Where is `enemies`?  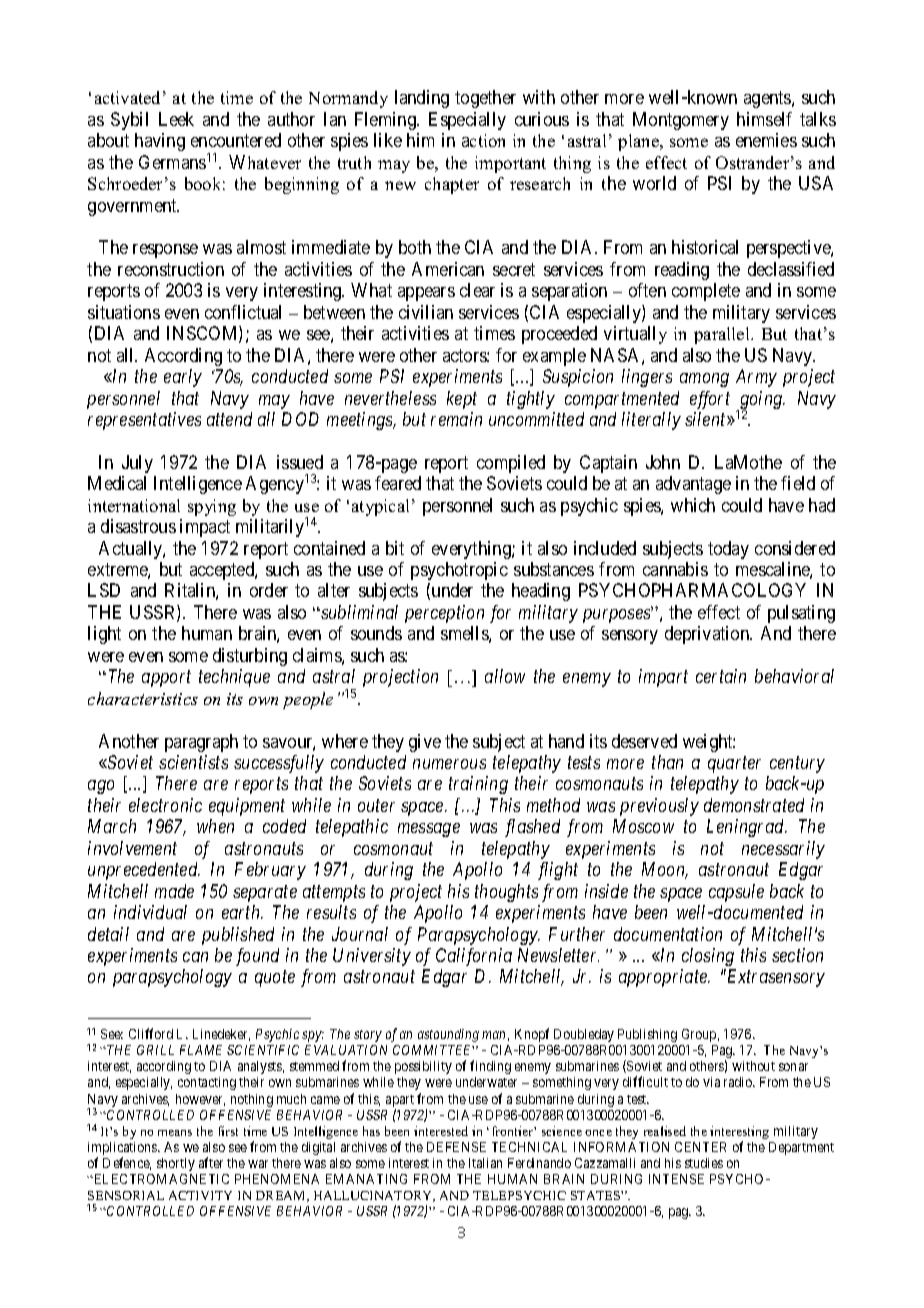 enemies is located at coordinates (766, 140).
